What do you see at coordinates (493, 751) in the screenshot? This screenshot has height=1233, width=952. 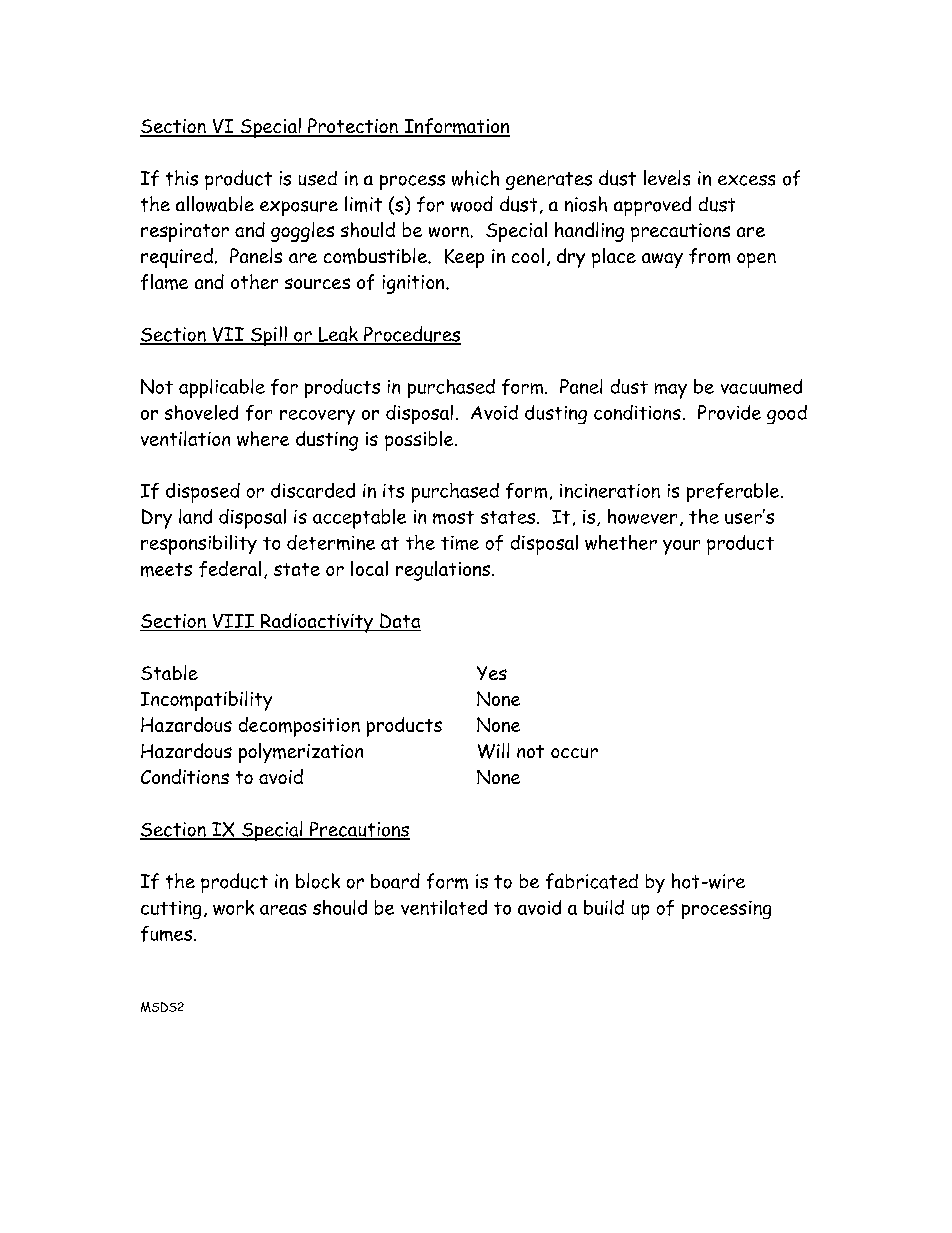 I see `Will` at bounding box center [493, 751].
